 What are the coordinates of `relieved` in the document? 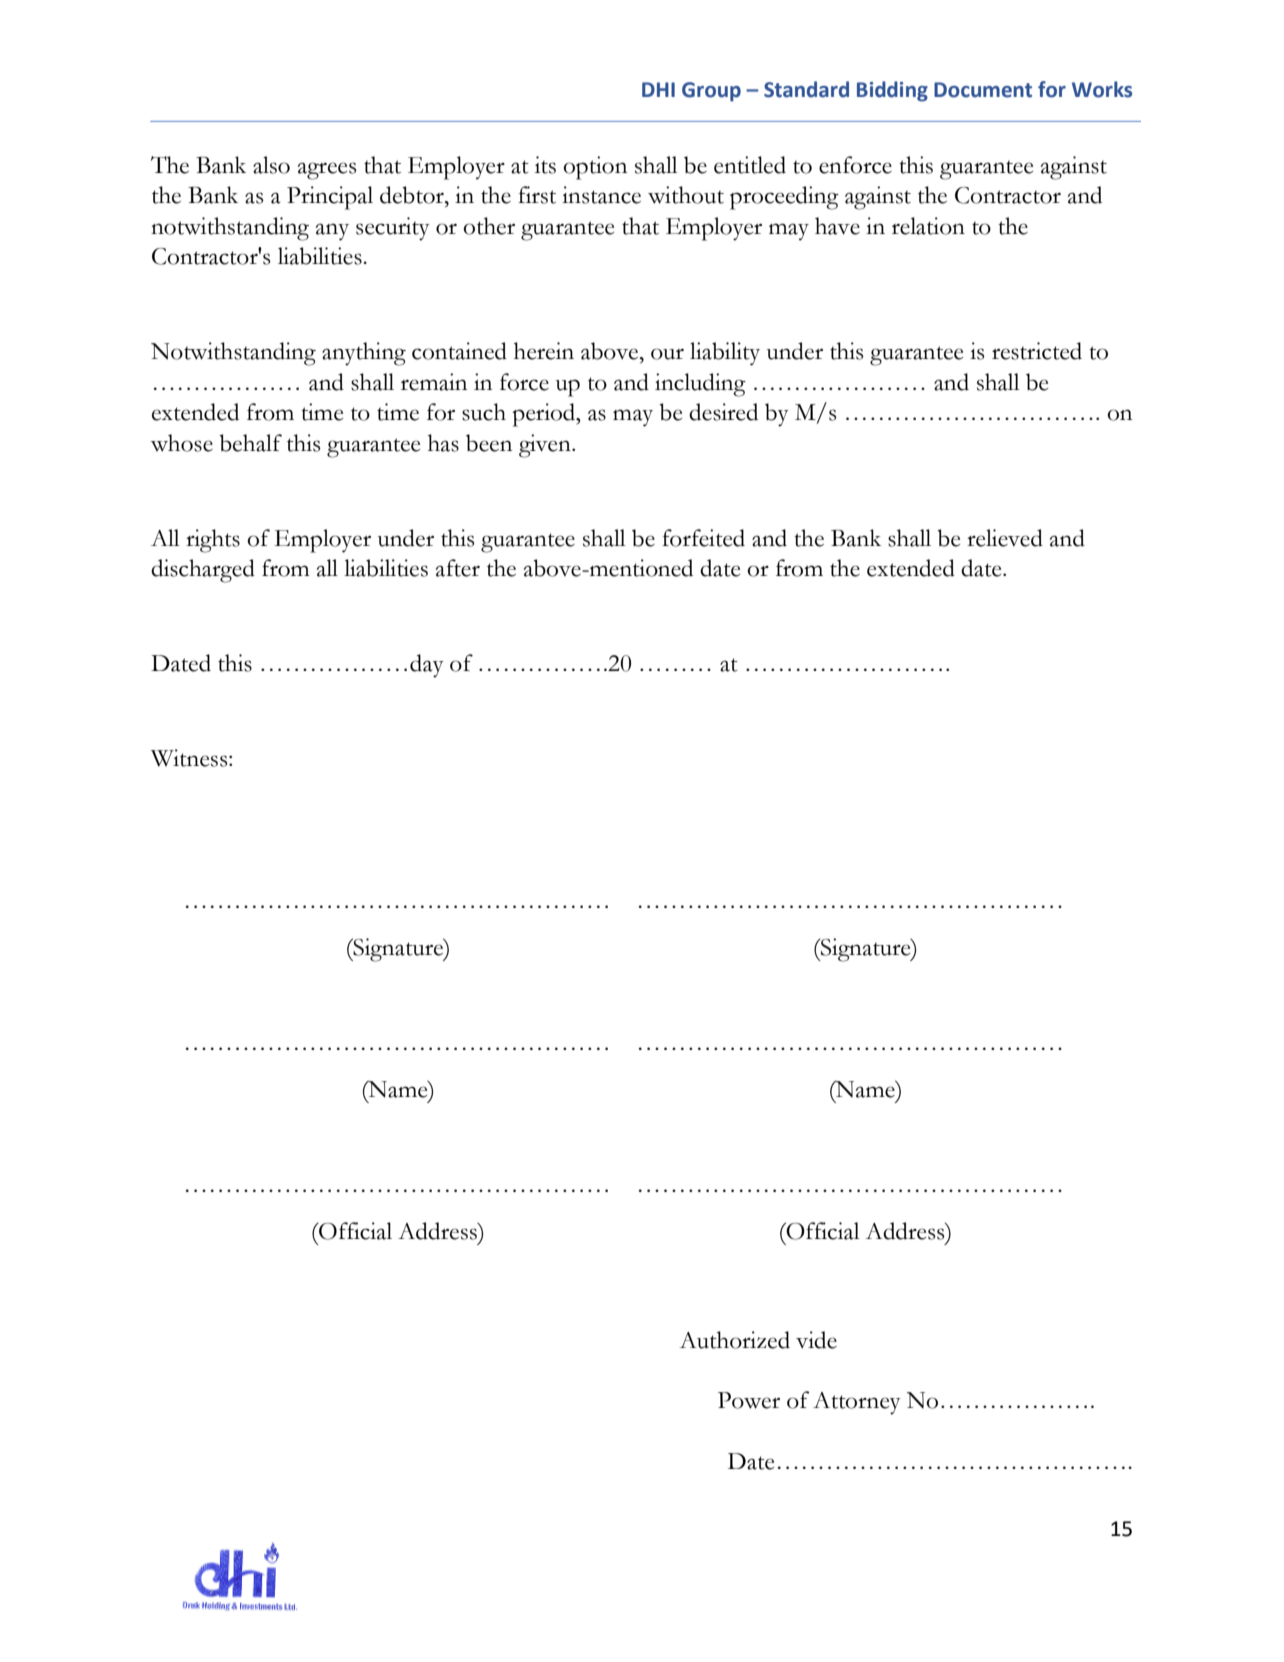 It's located at (1005, 538).
